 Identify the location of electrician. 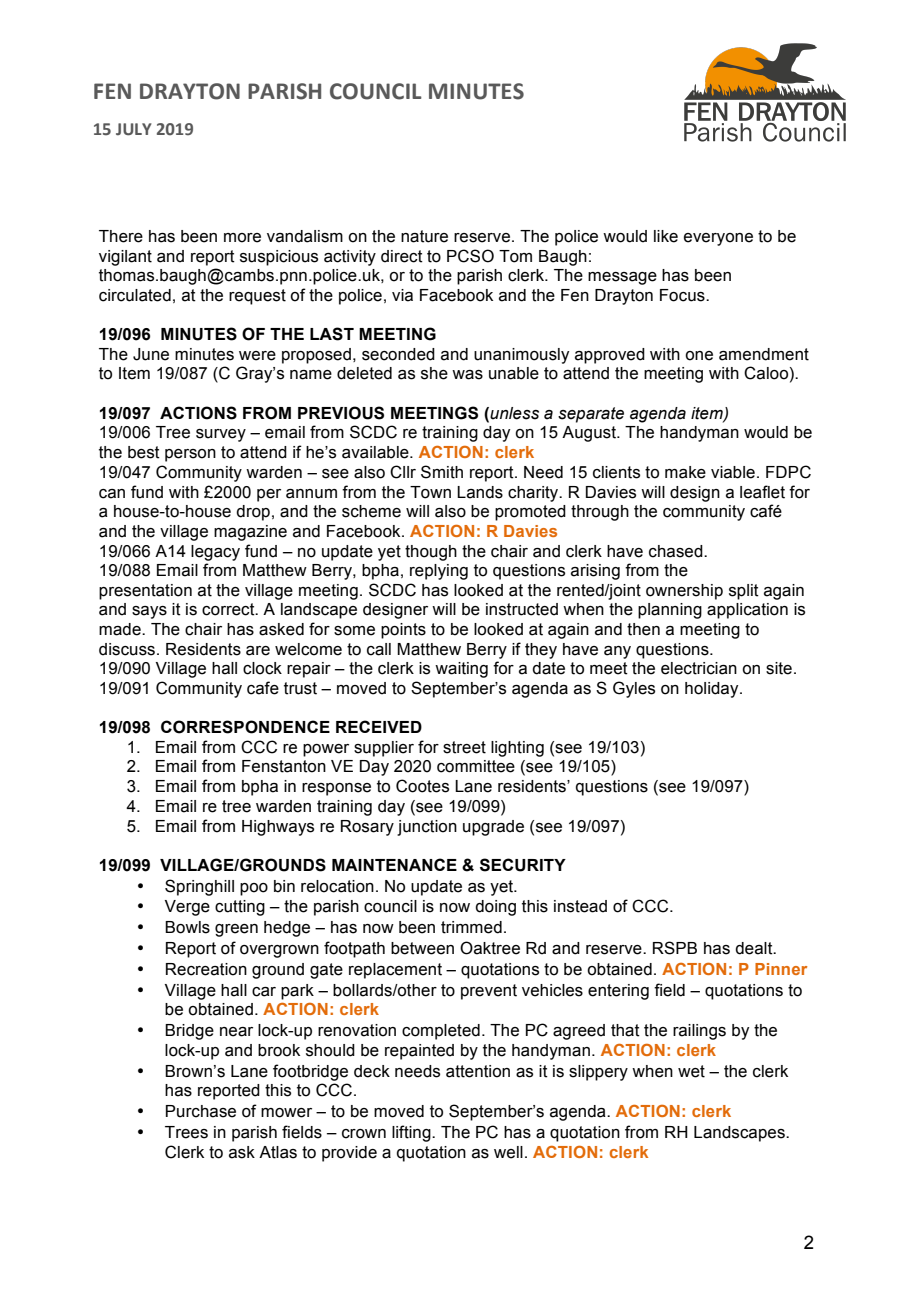
(699, 668).
